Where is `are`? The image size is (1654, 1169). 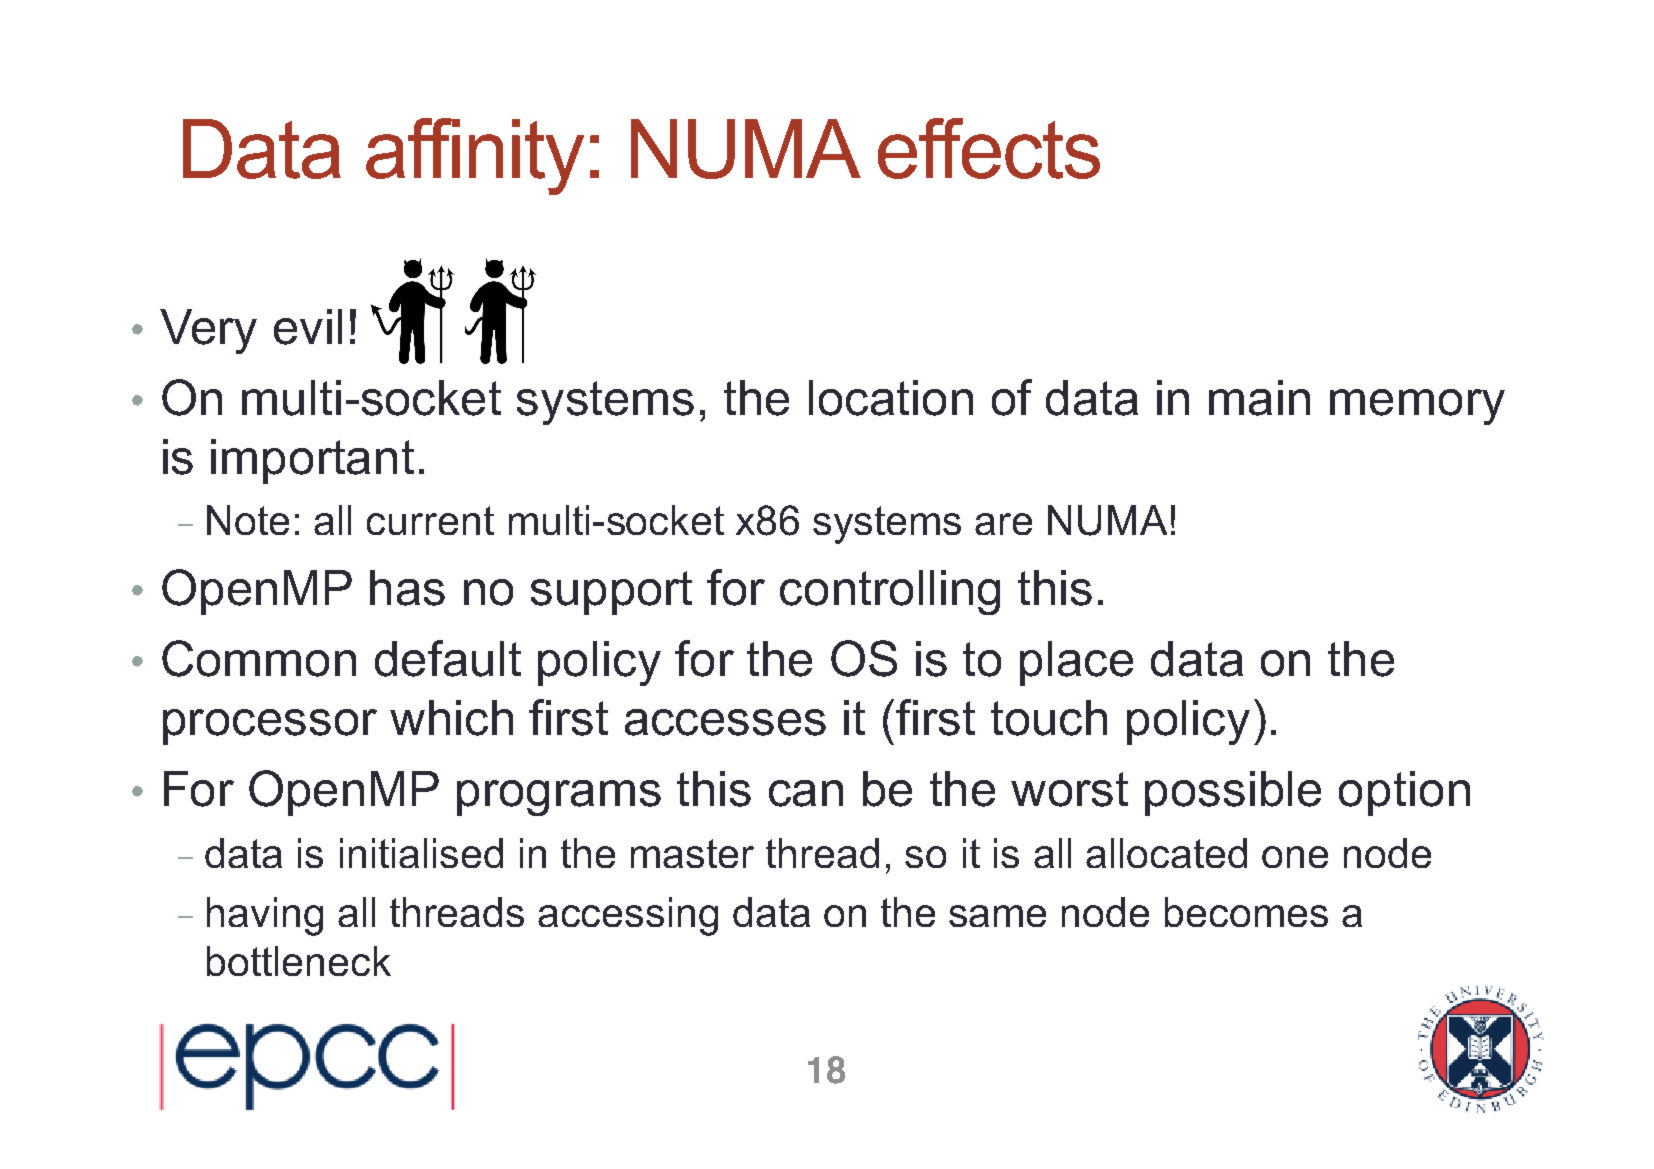 are is located at coordinates (1003, 524).
